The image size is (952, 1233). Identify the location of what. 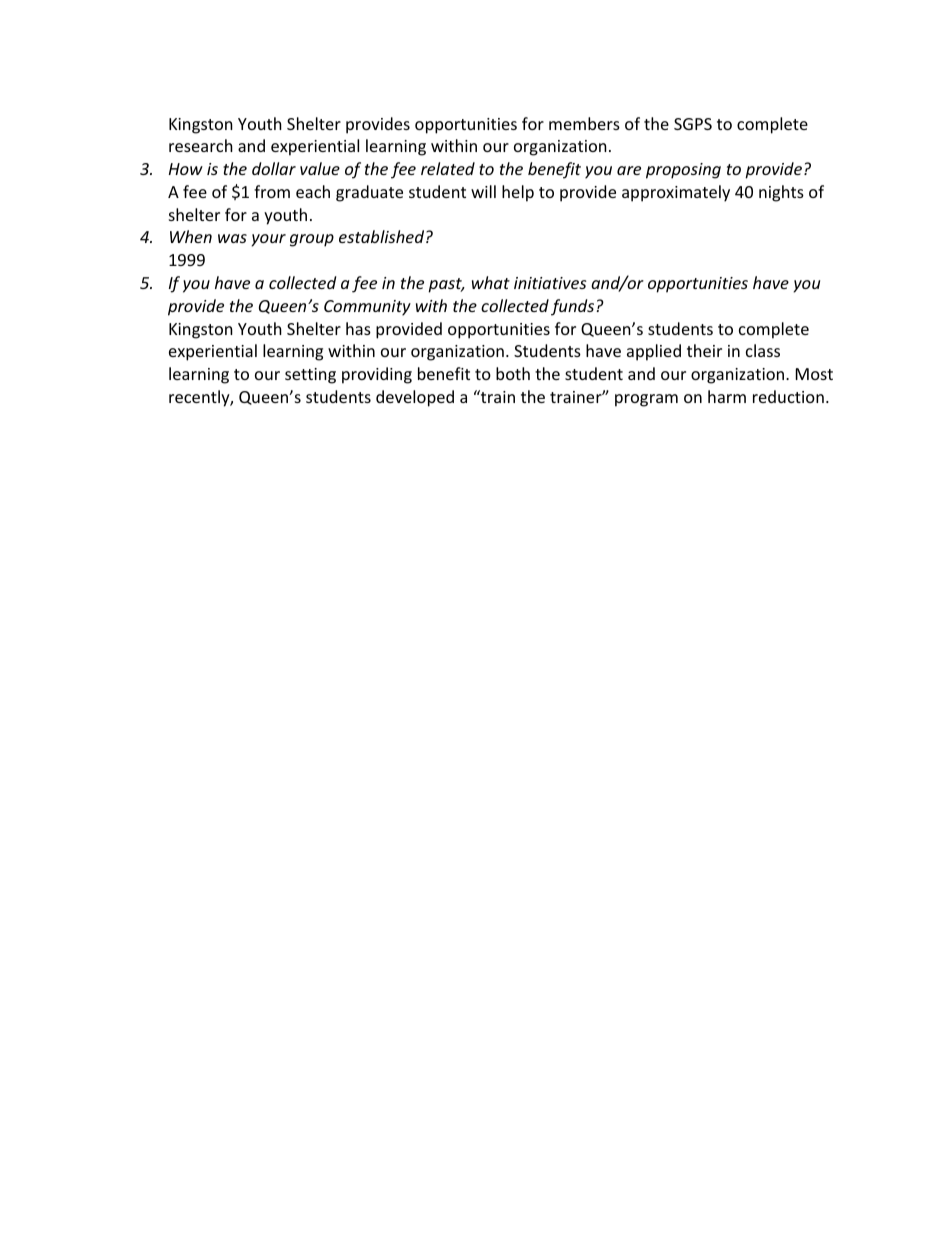
(491, 282).
